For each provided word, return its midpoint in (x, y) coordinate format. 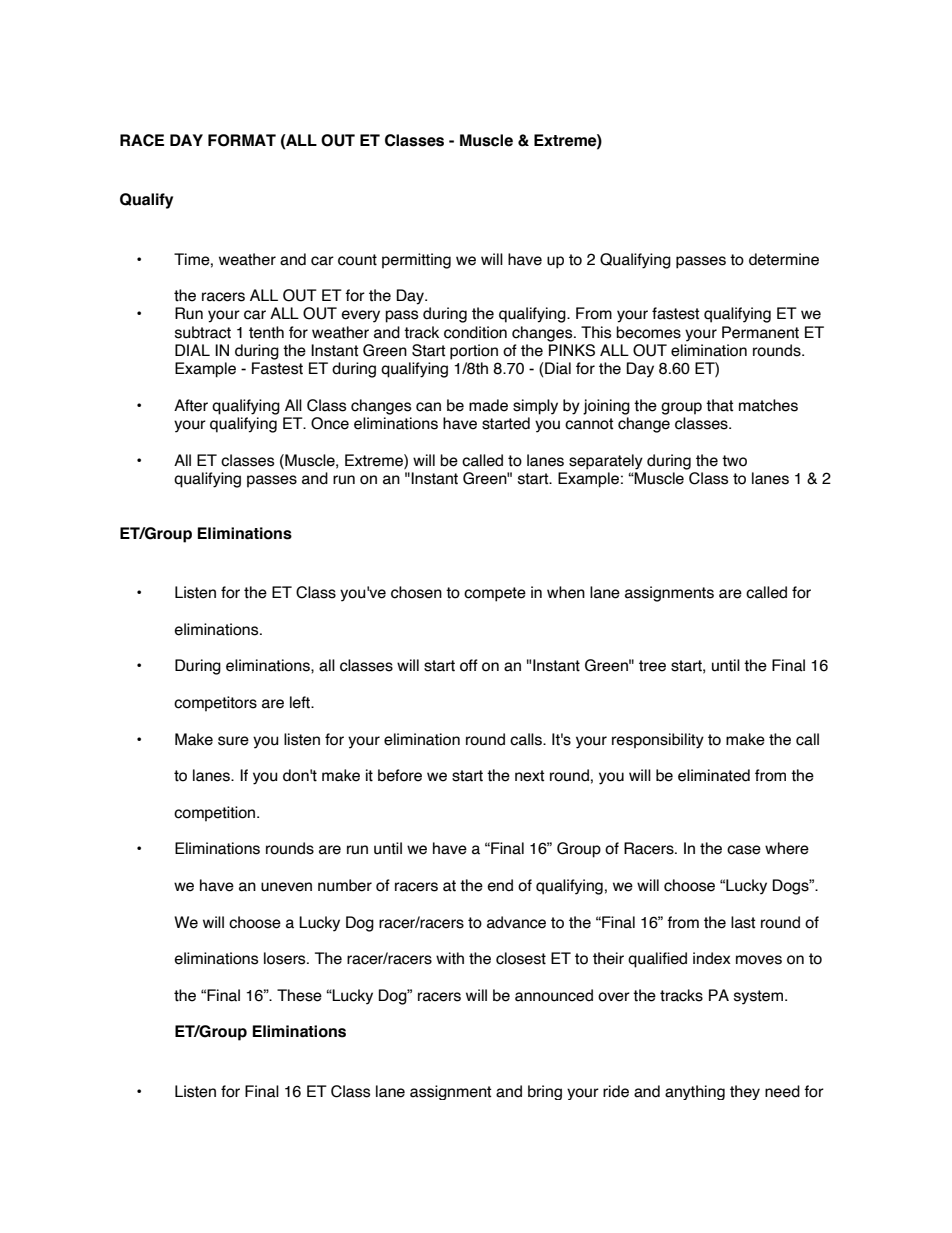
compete (495, 594)
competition (216, 814)
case (744, 850)
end (500, 885)
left (301, 702)
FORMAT (242, 140)
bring (545, 1092)
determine (784, 259)
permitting (416, 261)
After (191, 405)
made (488, 405)
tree (652, 666)
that (719, 405)
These (299, 995)
